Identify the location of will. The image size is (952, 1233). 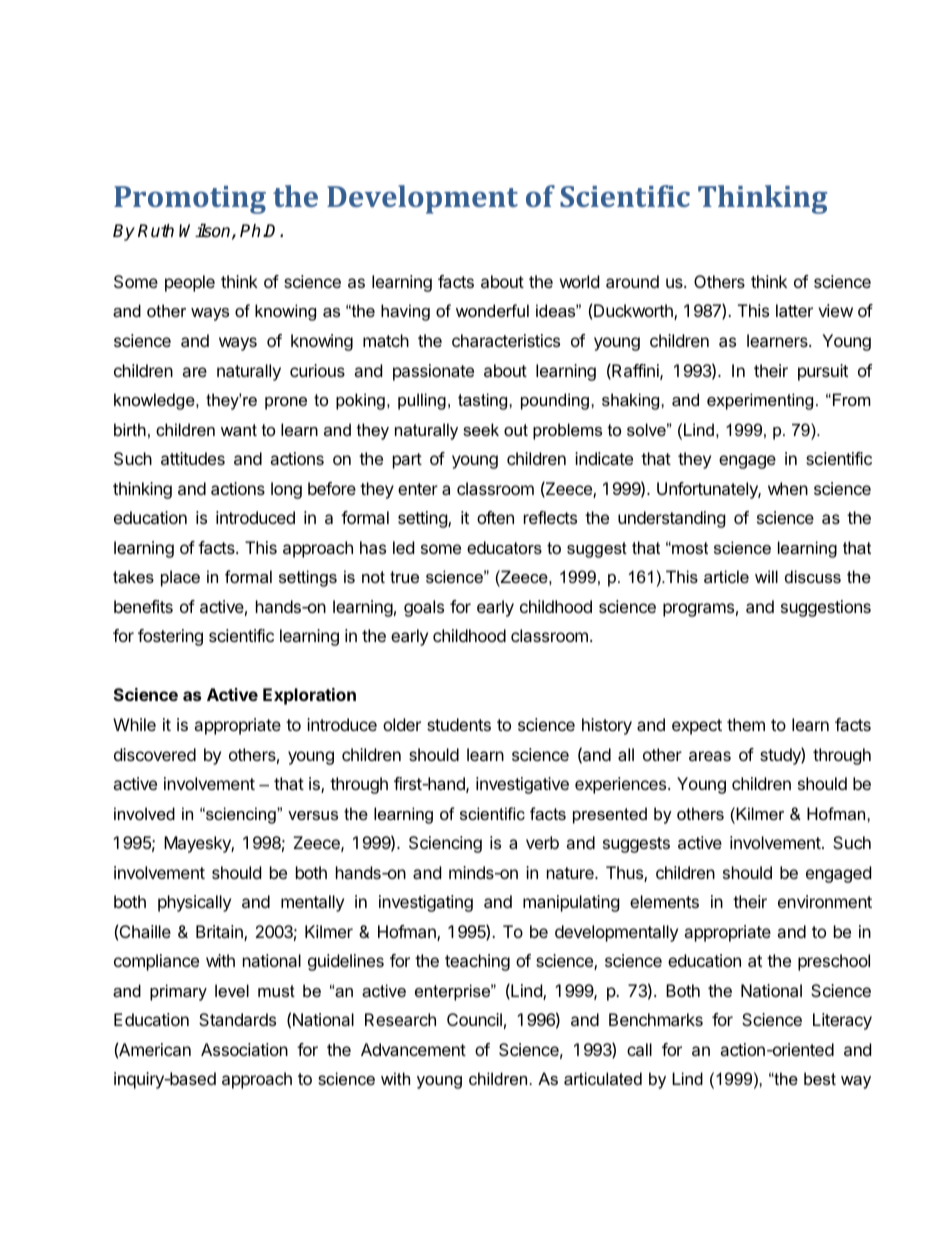
(766, 576).
